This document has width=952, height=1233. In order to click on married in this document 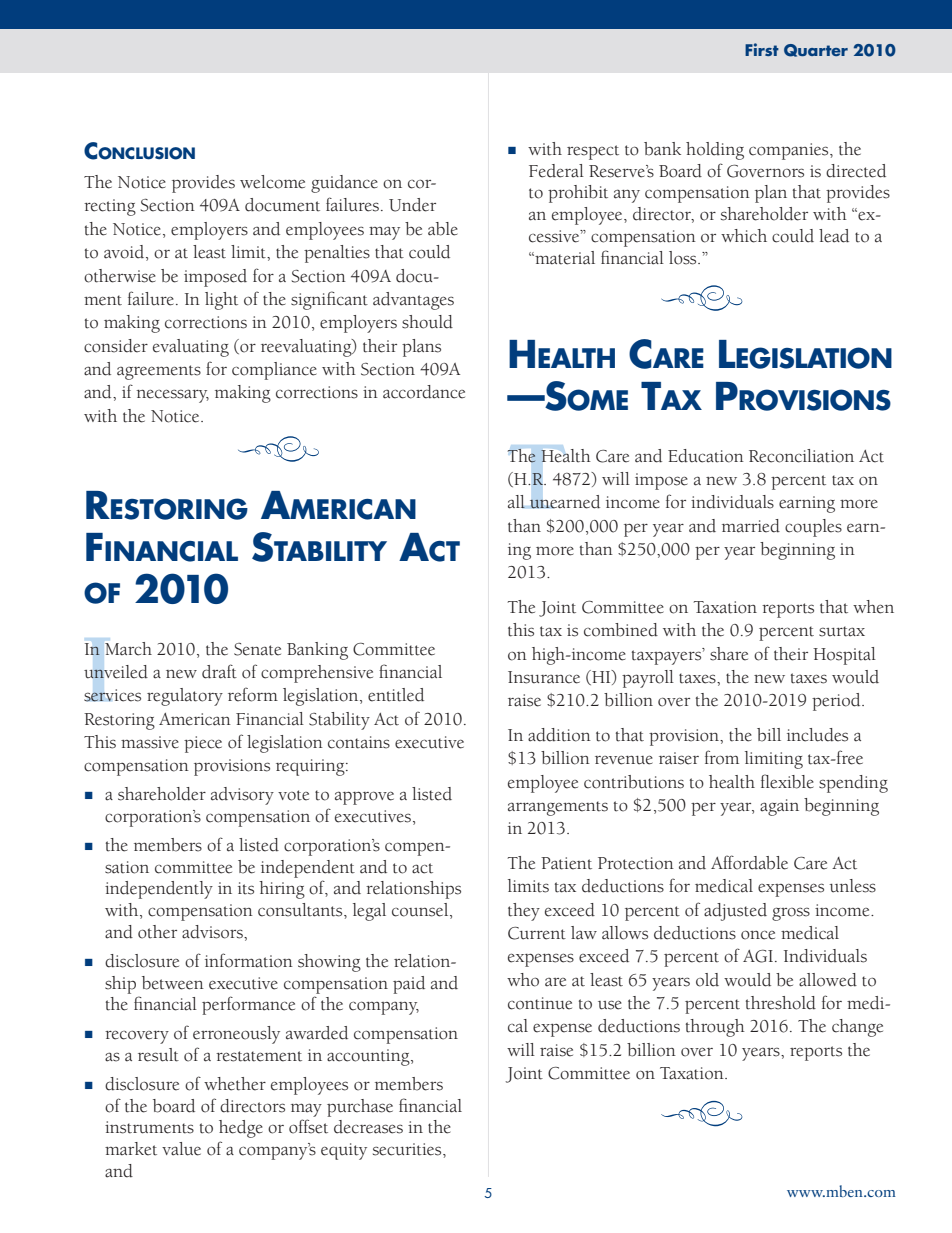, I will do `click(751, 526)`.
